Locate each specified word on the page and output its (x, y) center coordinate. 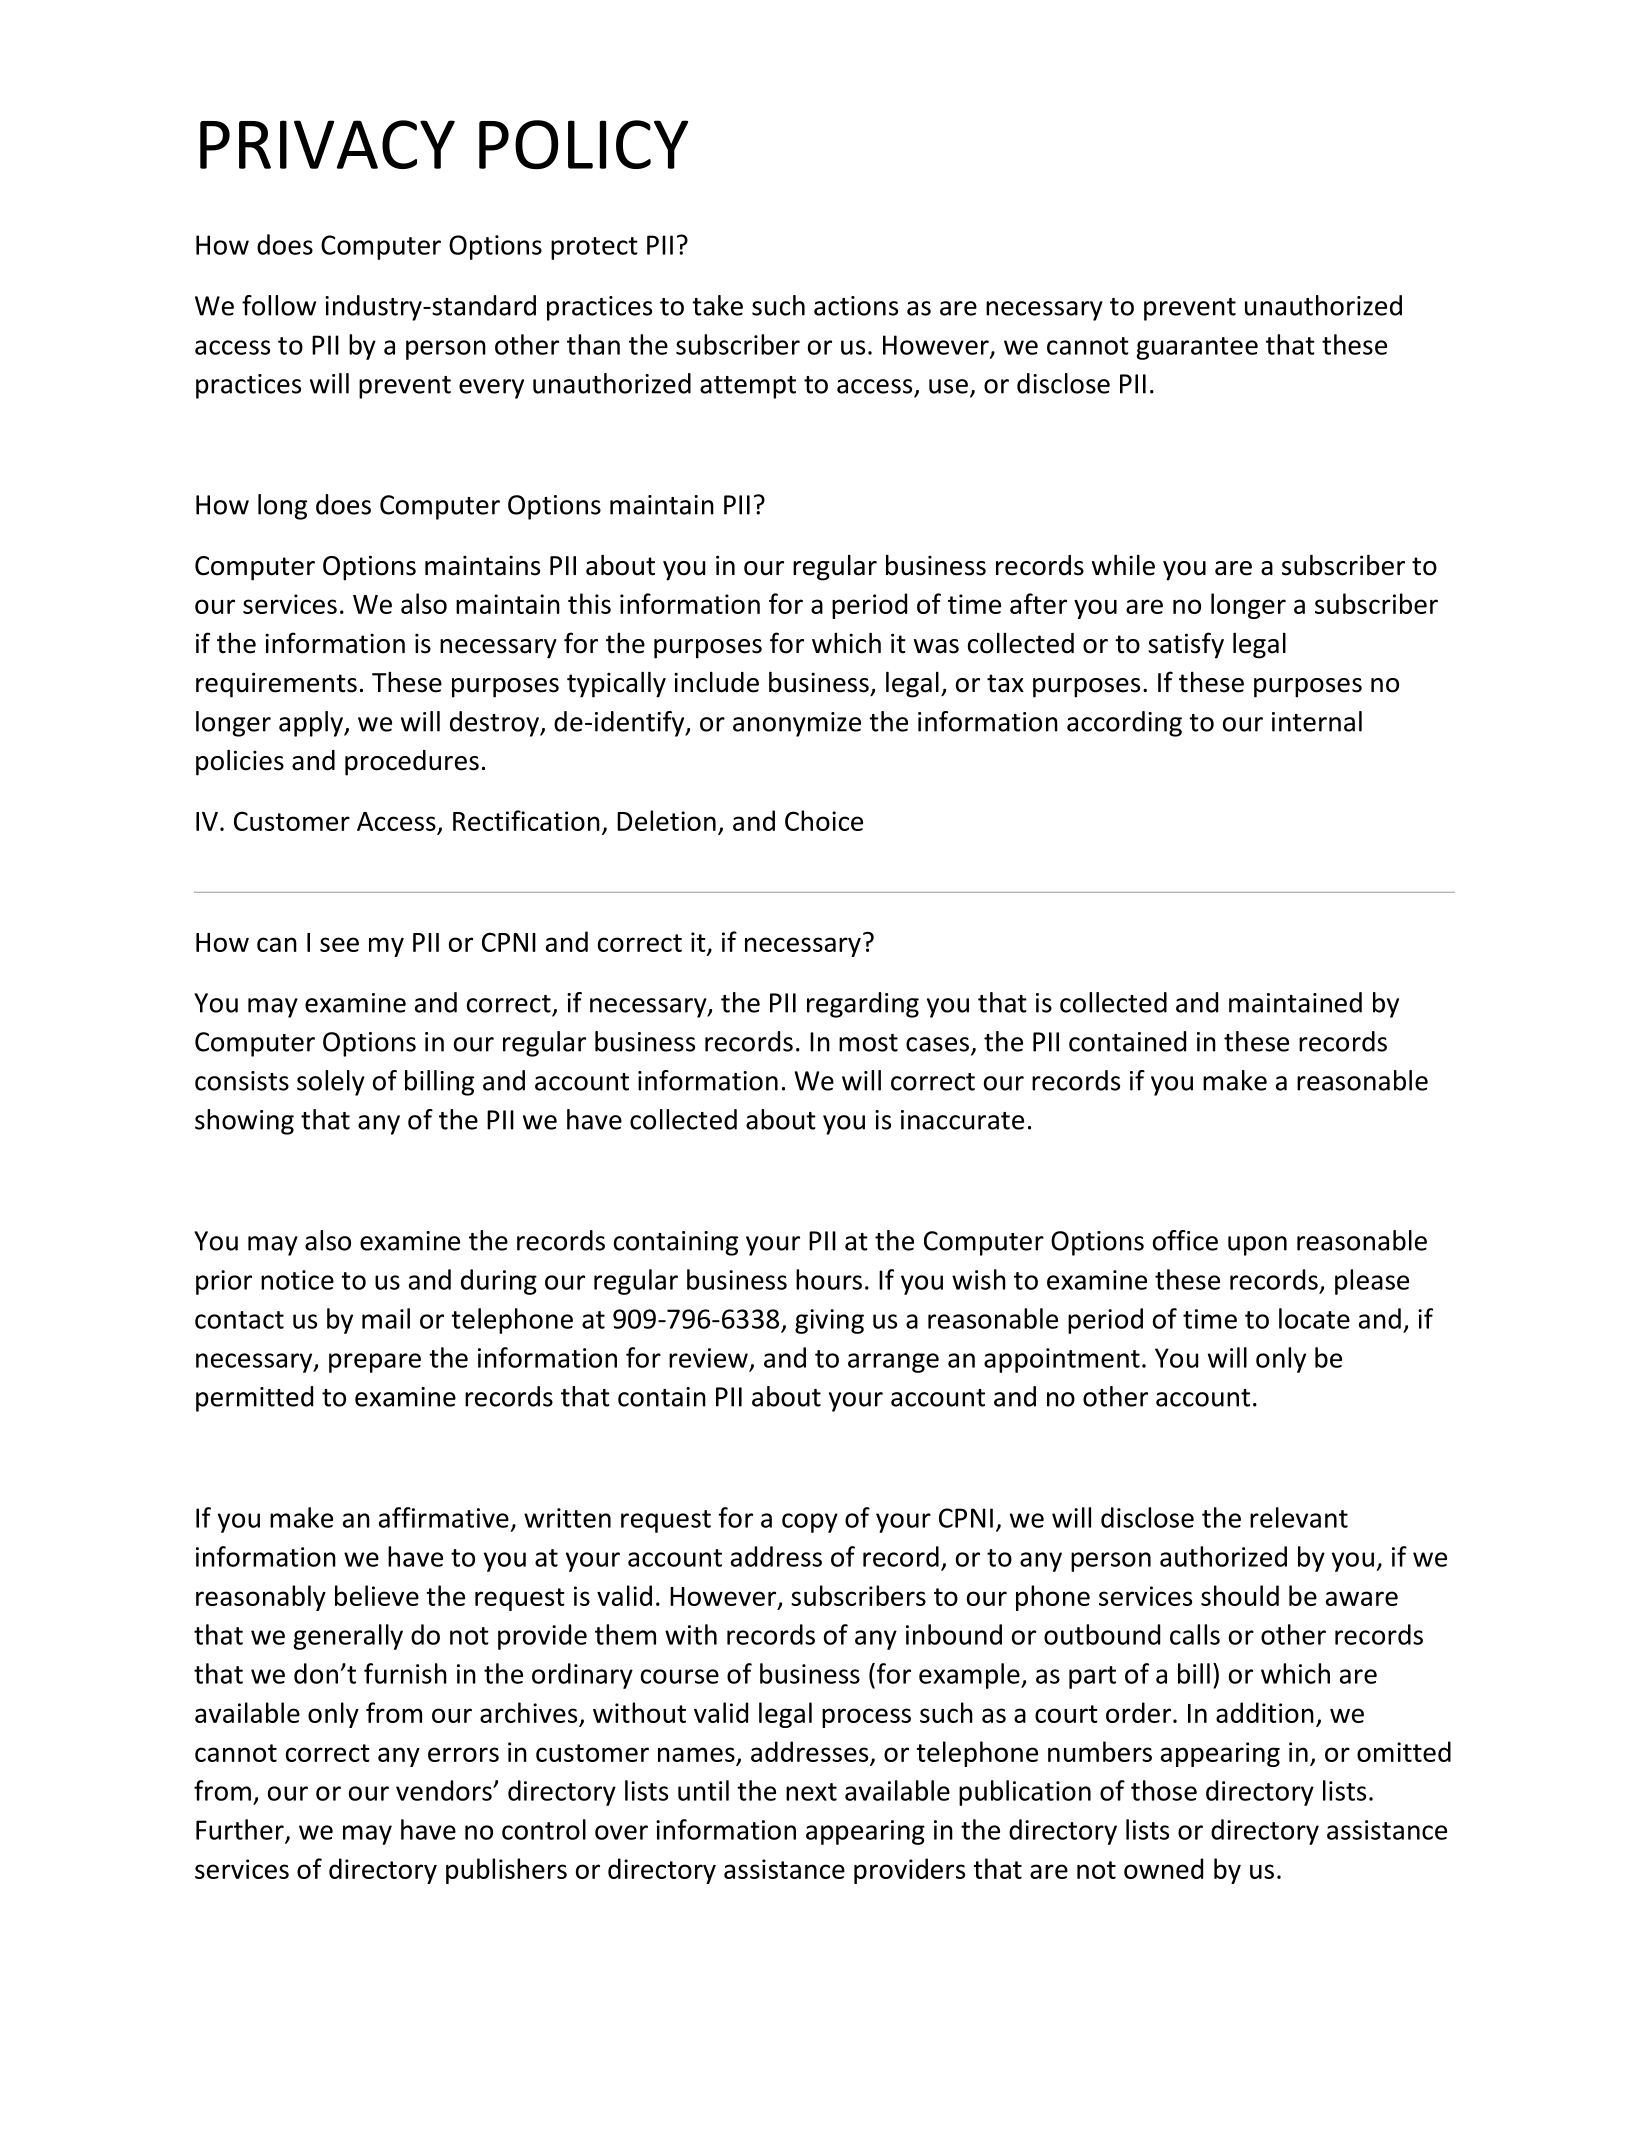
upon (1257, 1246)
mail (386, 1318)
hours (829, 1279)
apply (312, 724)
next (811, 1792)
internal (1317, 721)
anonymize (797, 724)
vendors (445, 1790)
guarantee (1197, 348)
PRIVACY (327, 144)
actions (856, 306)
